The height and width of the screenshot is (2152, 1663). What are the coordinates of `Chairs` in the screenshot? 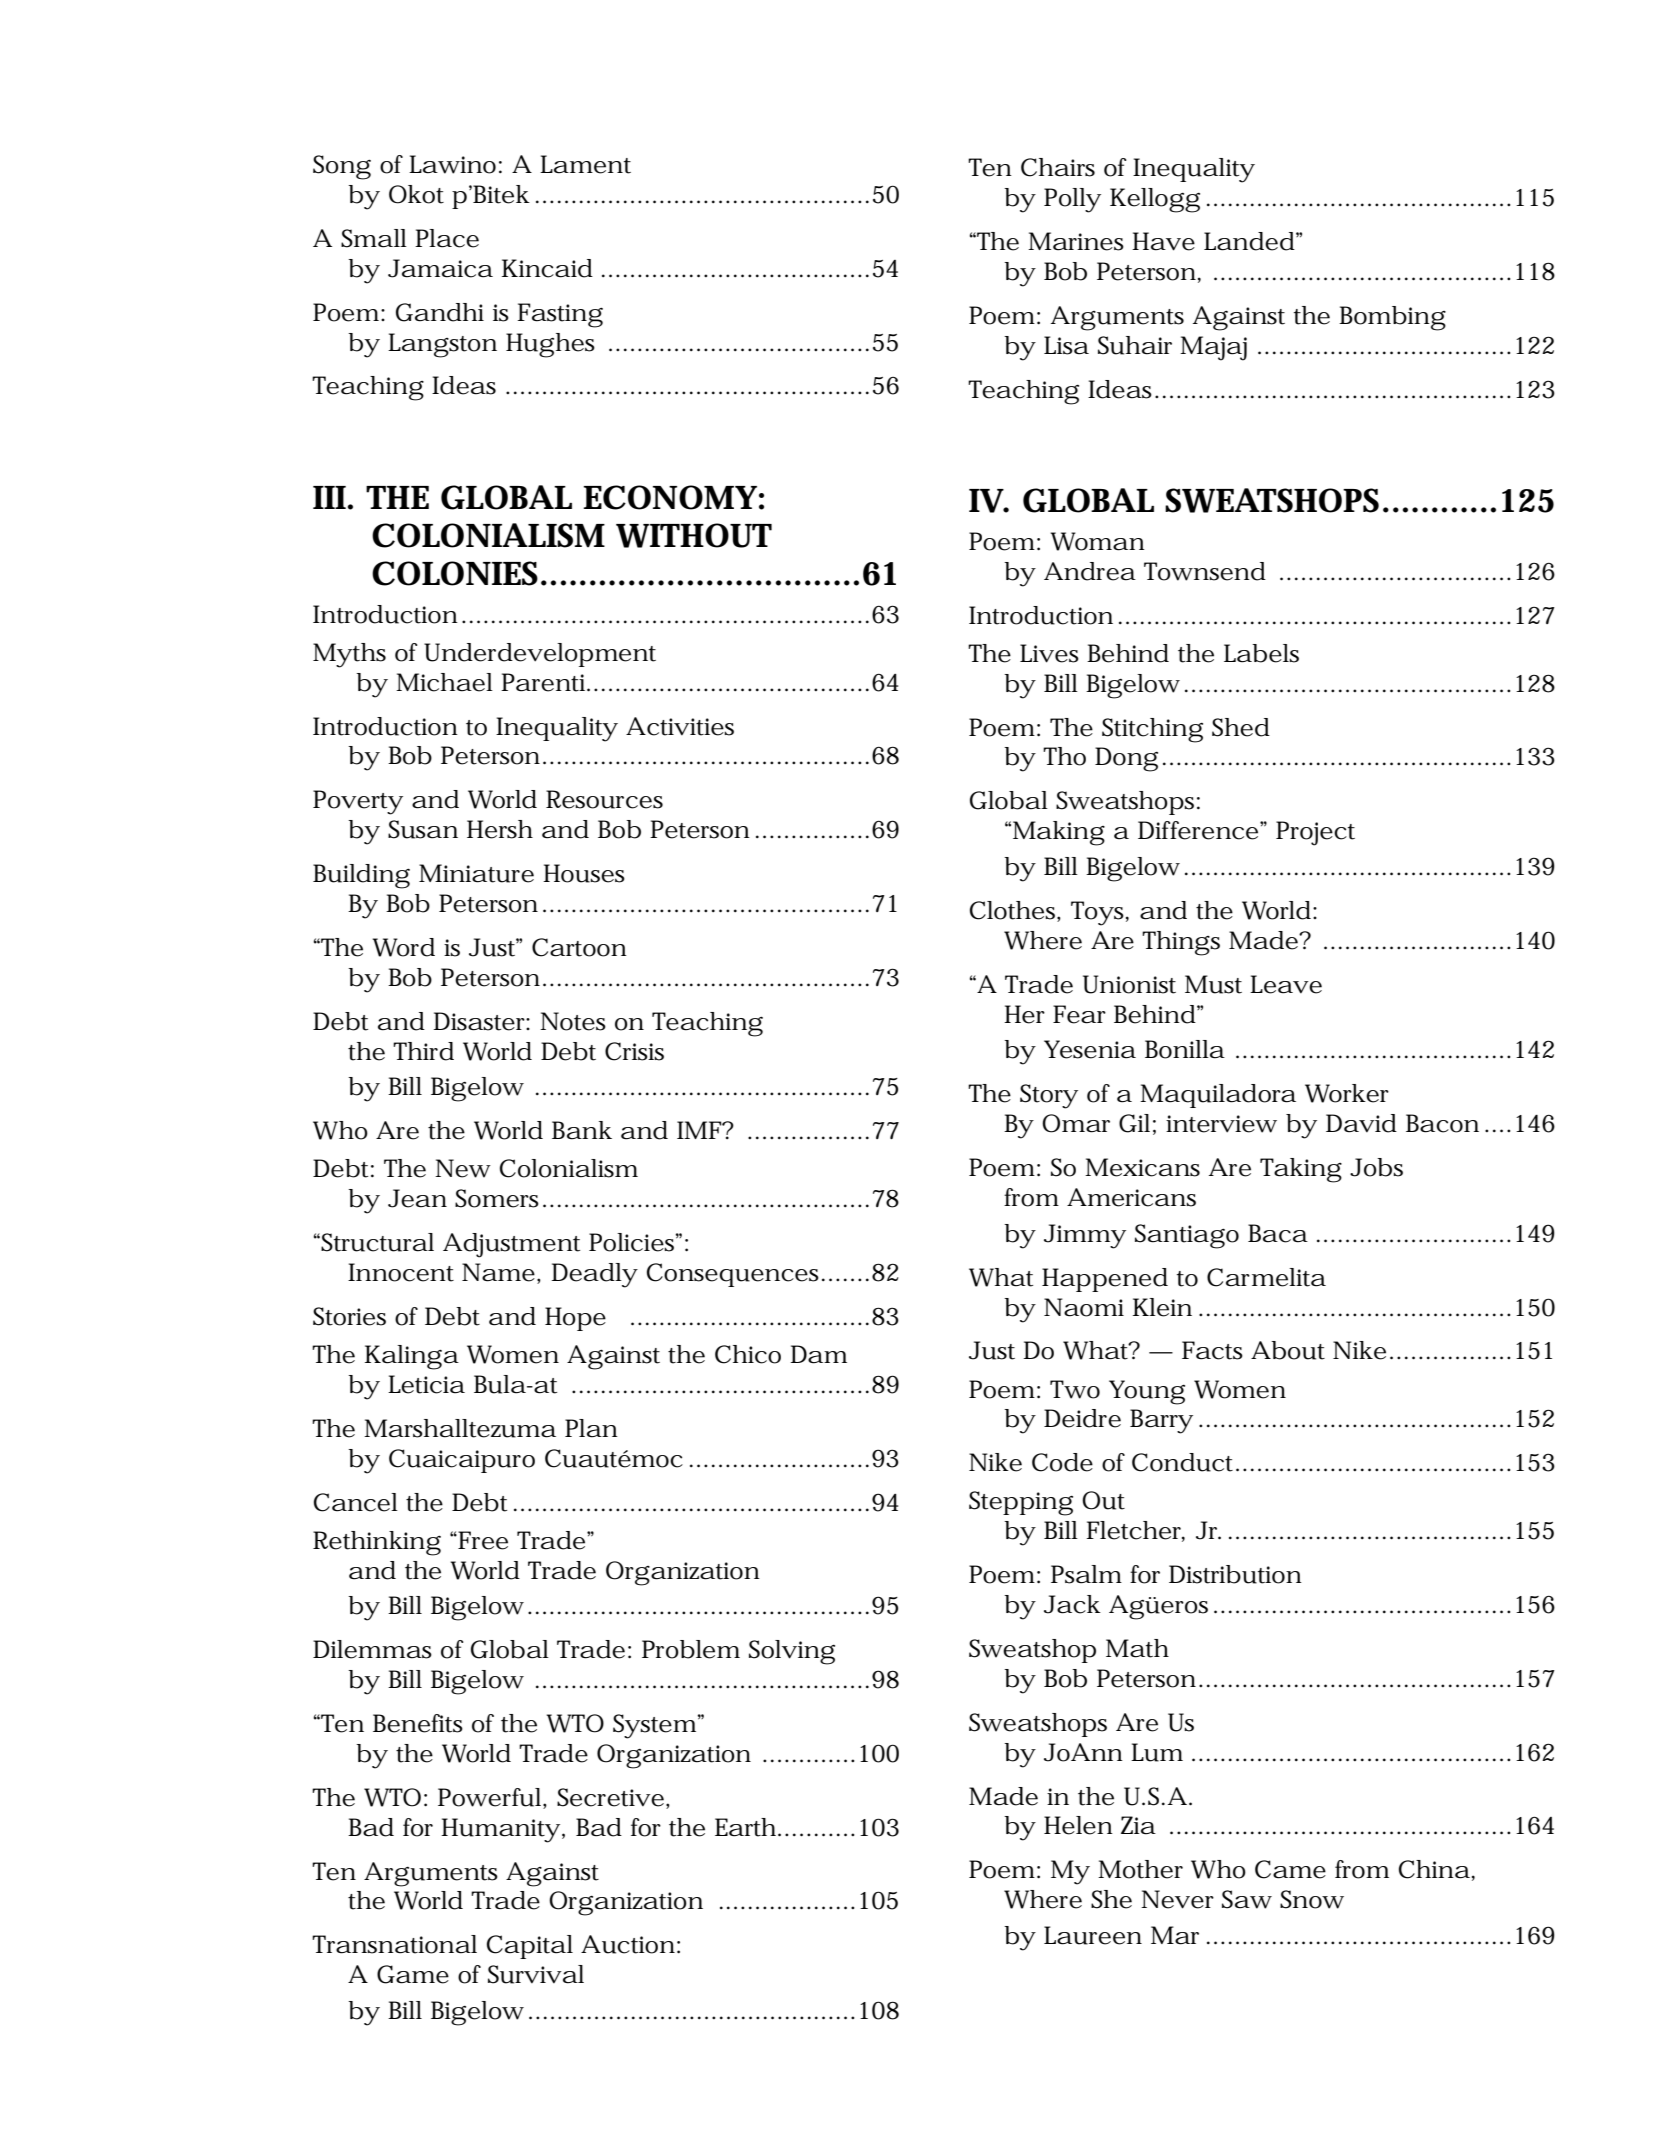 It's located at (1058, 167).
